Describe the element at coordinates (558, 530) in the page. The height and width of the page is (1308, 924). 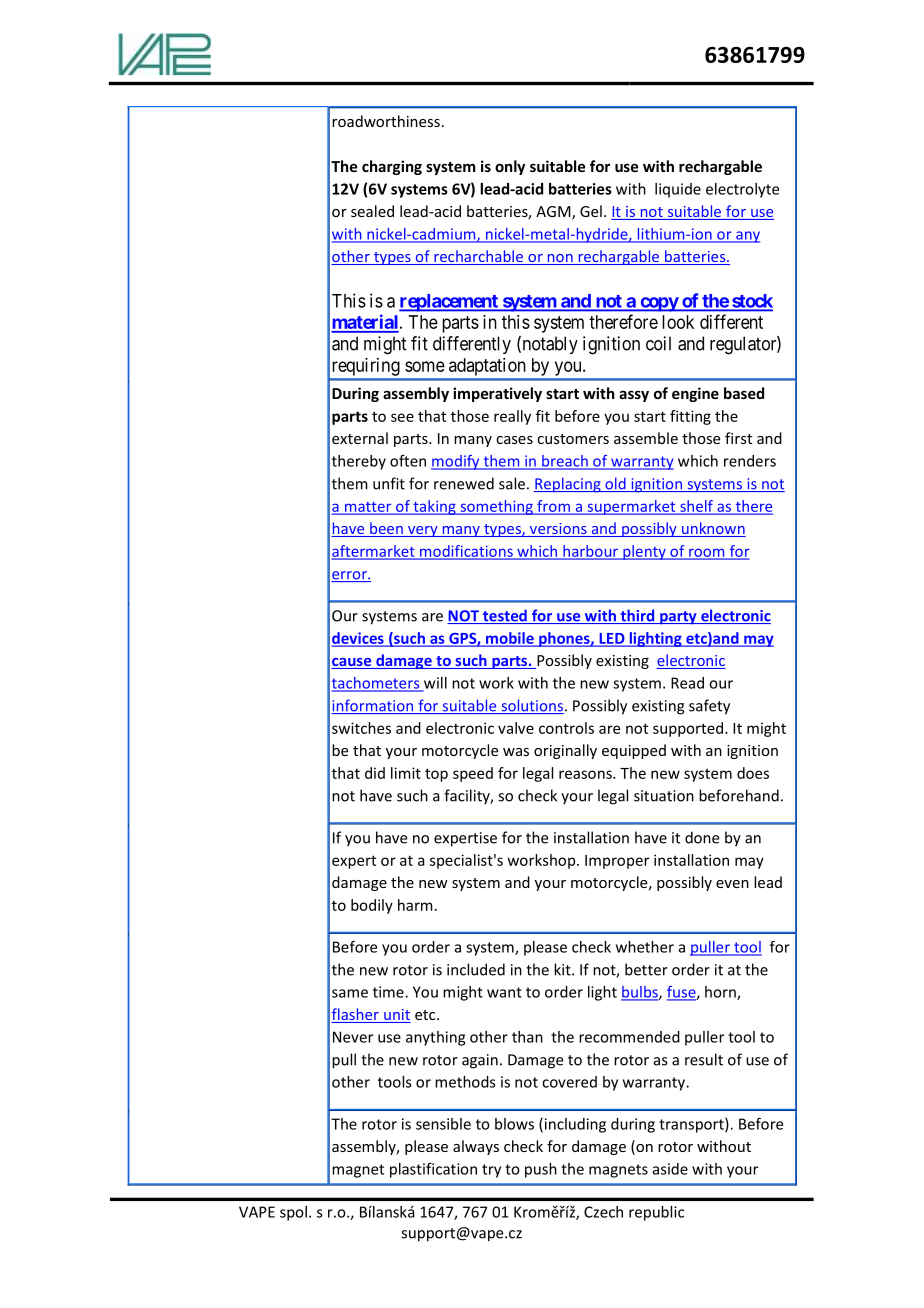
I see `versions` at that location.
